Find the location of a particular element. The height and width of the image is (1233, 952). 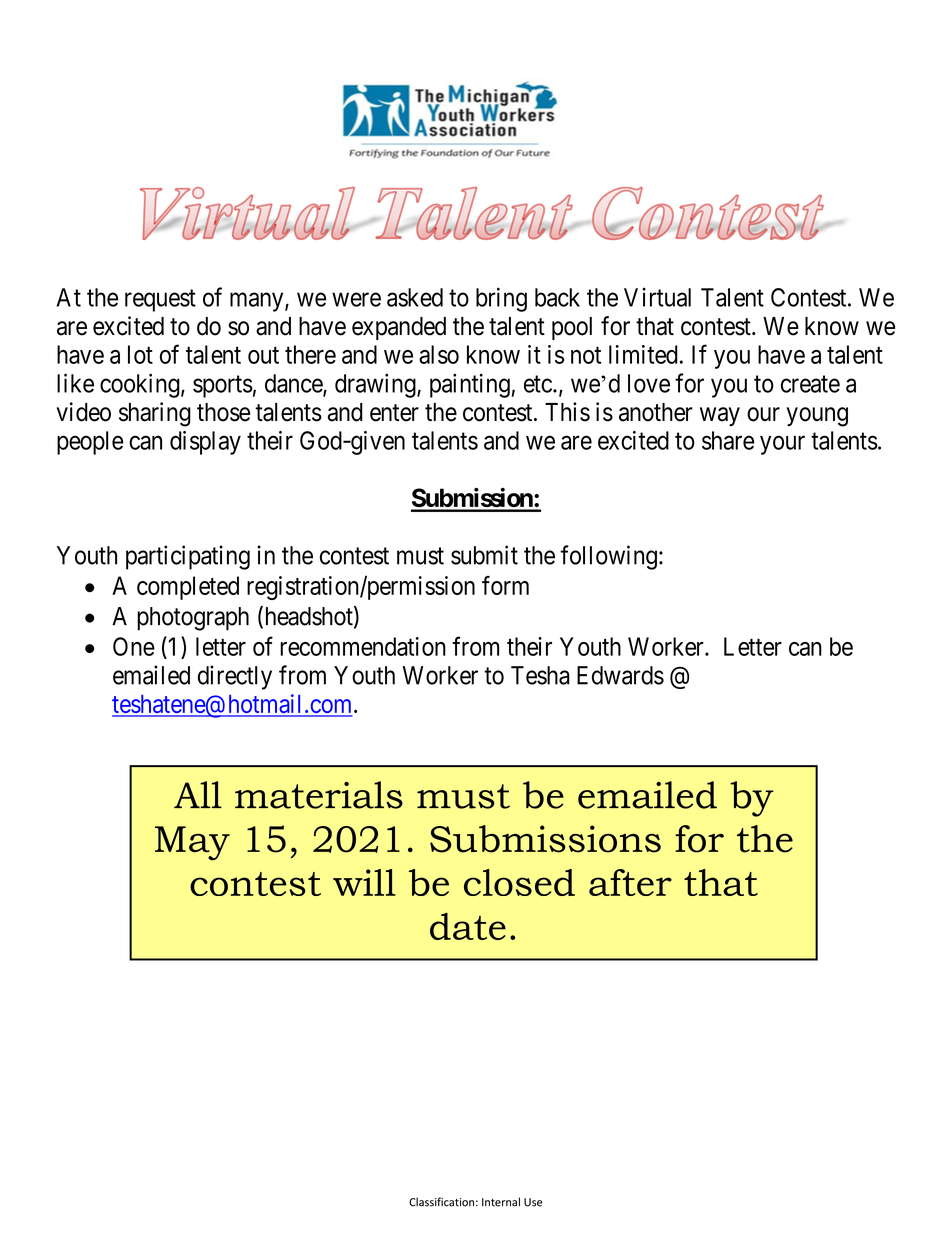

request is located at coordinates (160, 301).
